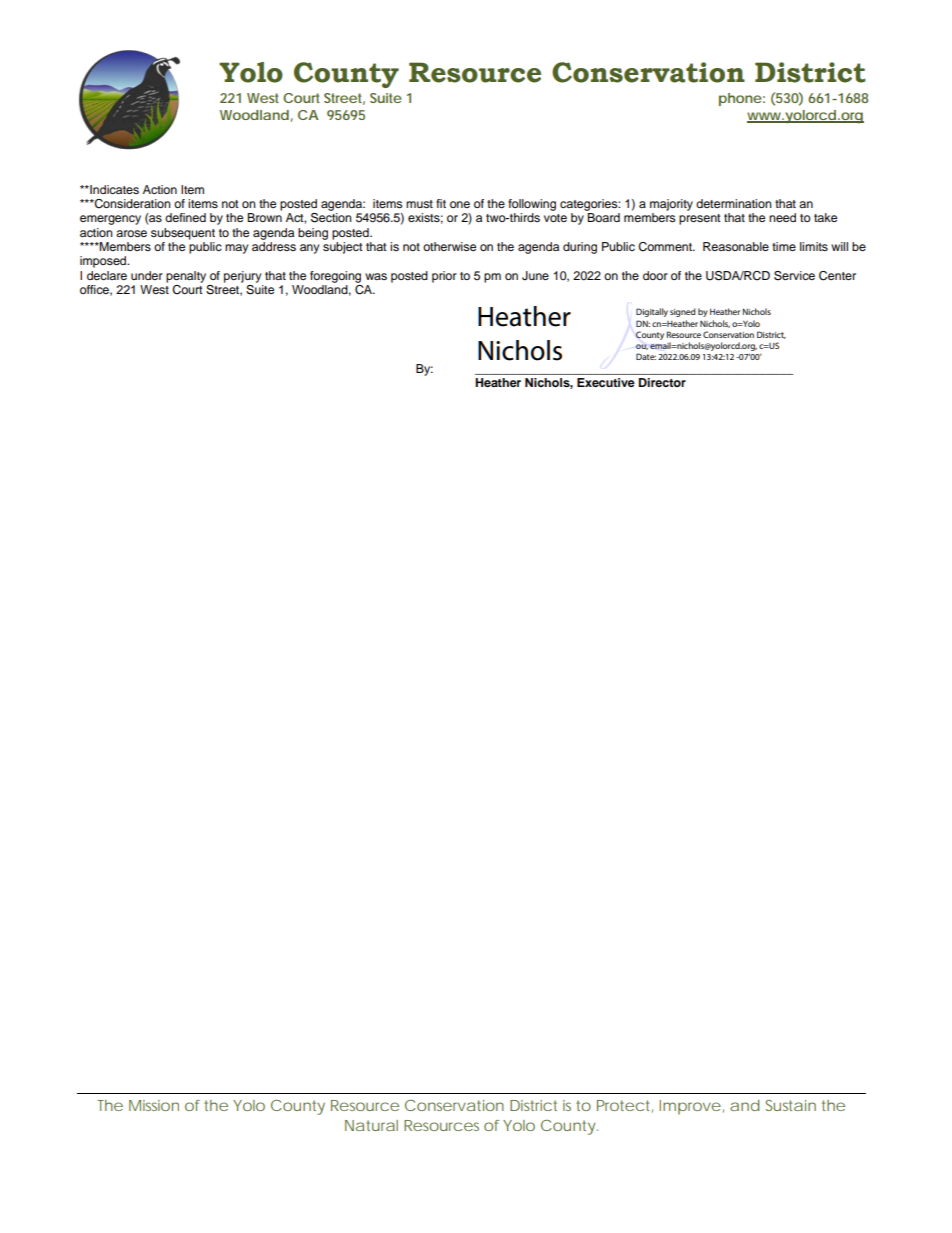 The image size is (952, 1233). I want to click on Director, so click(662, 382).
